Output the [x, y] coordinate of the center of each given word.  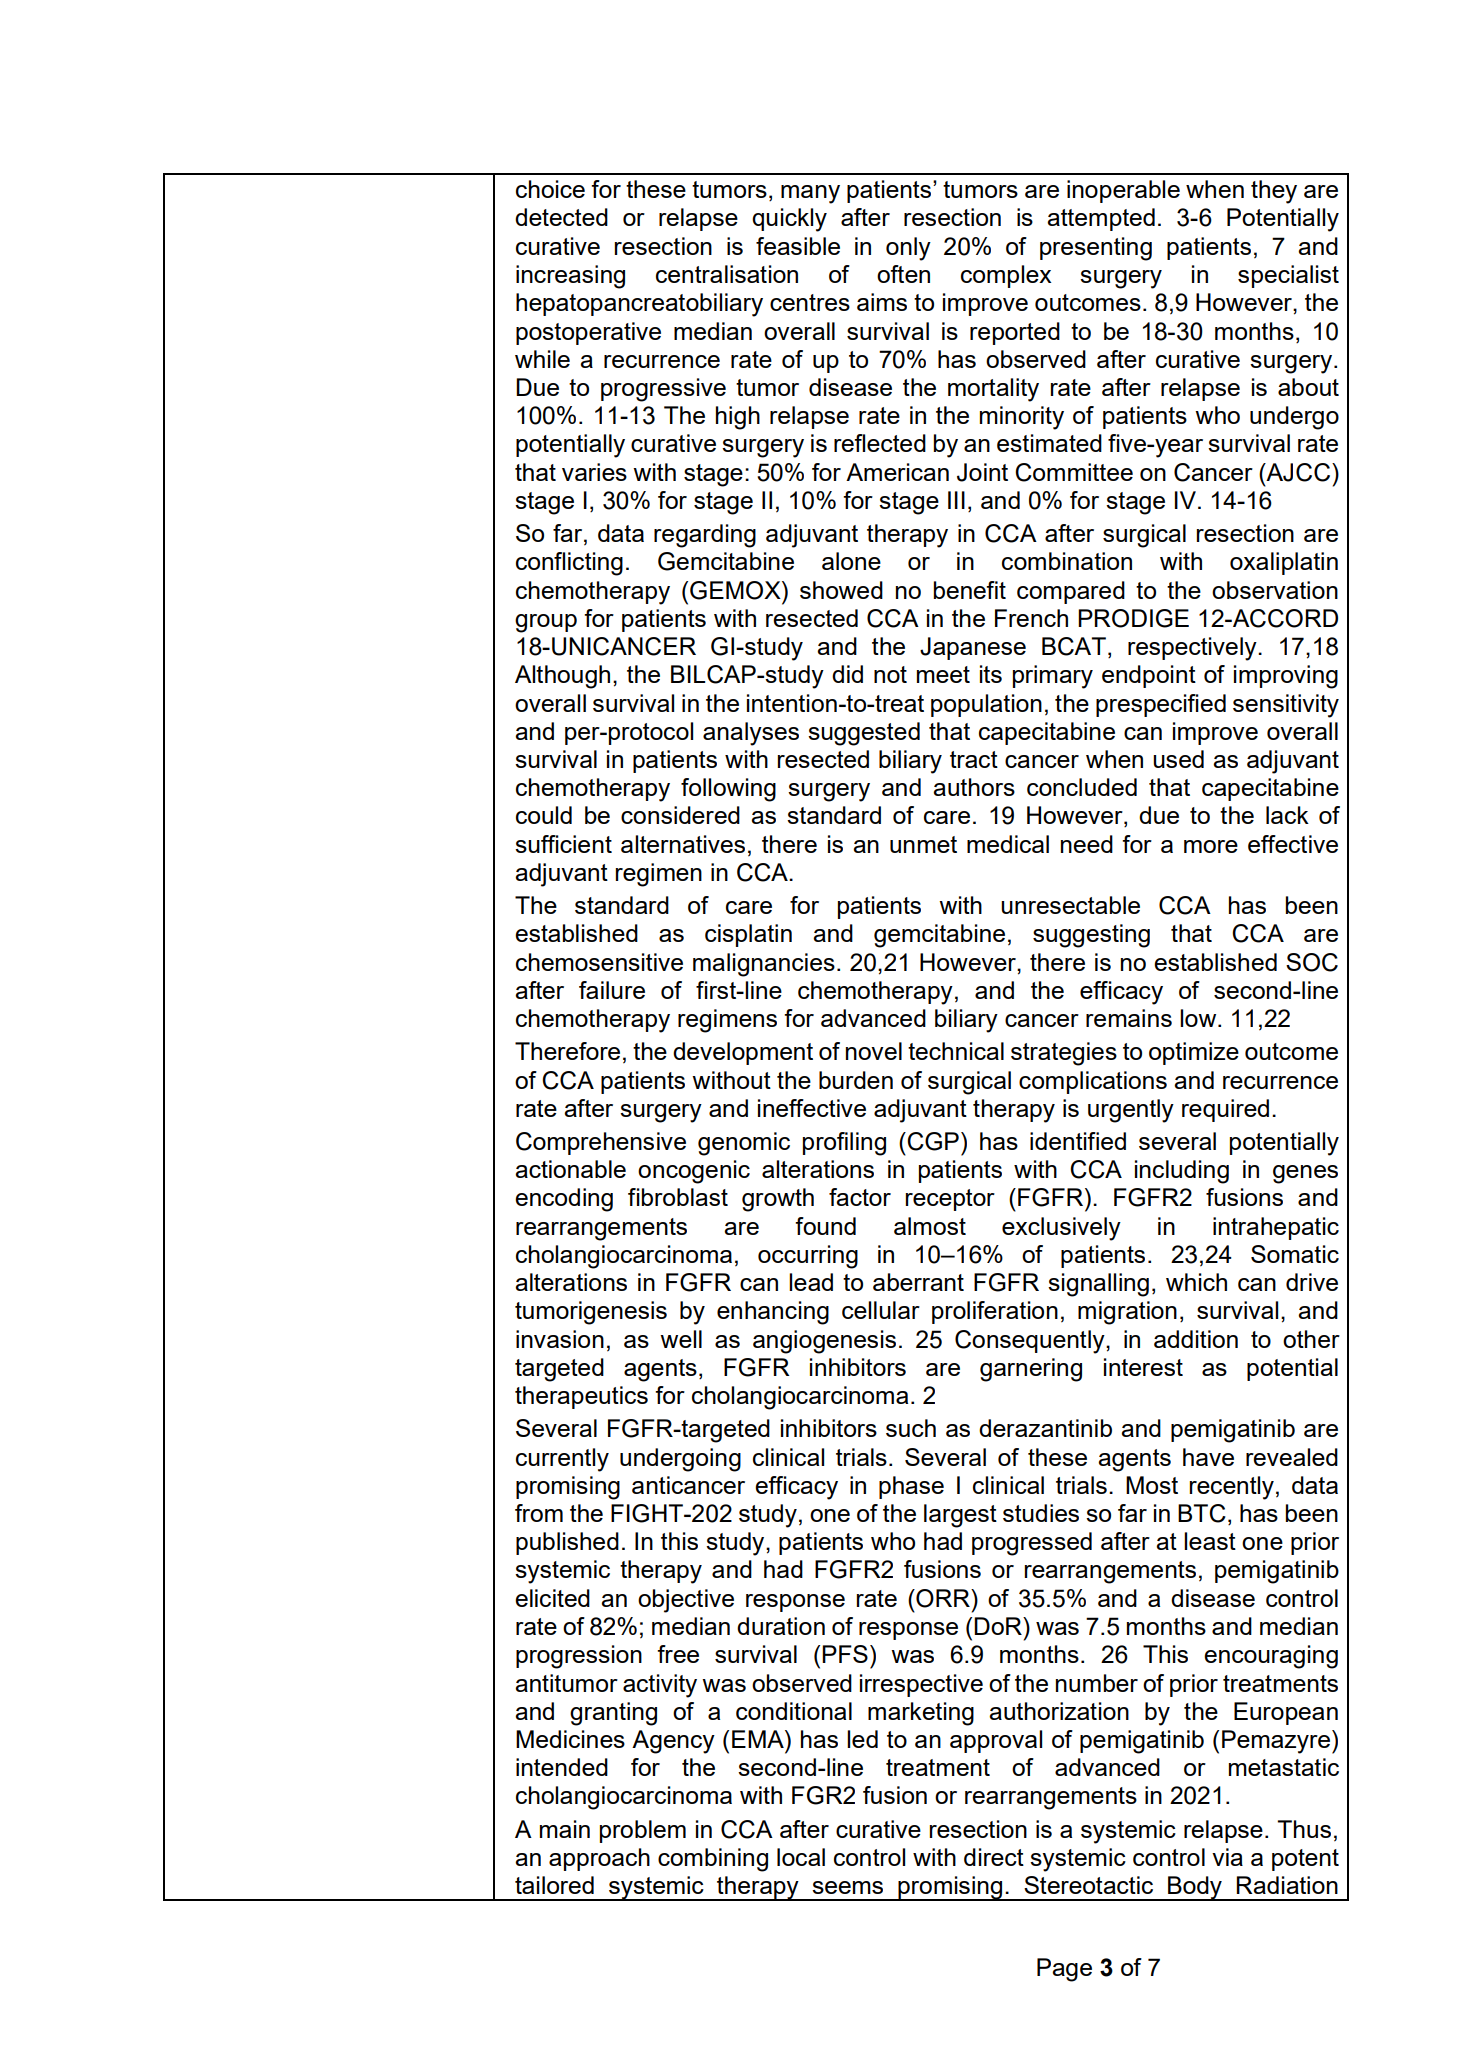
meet [943, 674]
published [567, 1543]
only [908, 249]
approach [599, 1859]
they [1274, 192]
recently [1232, 1488]
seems [847, 1887]
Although [562, 677]
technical [956, 1051]
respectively [1193, 649]
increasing [570, 277]
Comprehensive [601, 1143]
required [1225, 1110]
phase [911, 1487]
